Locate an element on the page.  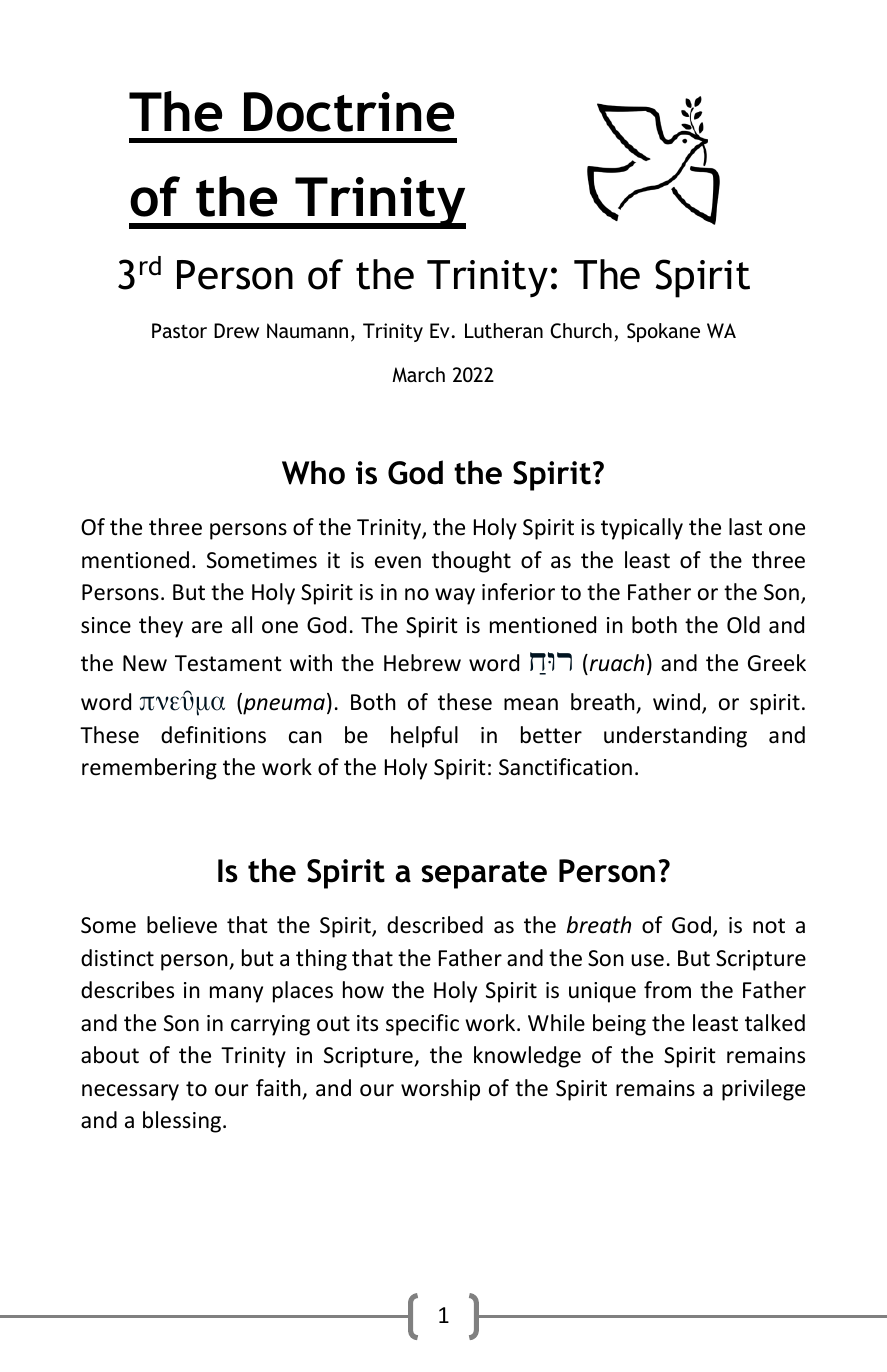
Lutheran is located at coordinates (504, 330).
